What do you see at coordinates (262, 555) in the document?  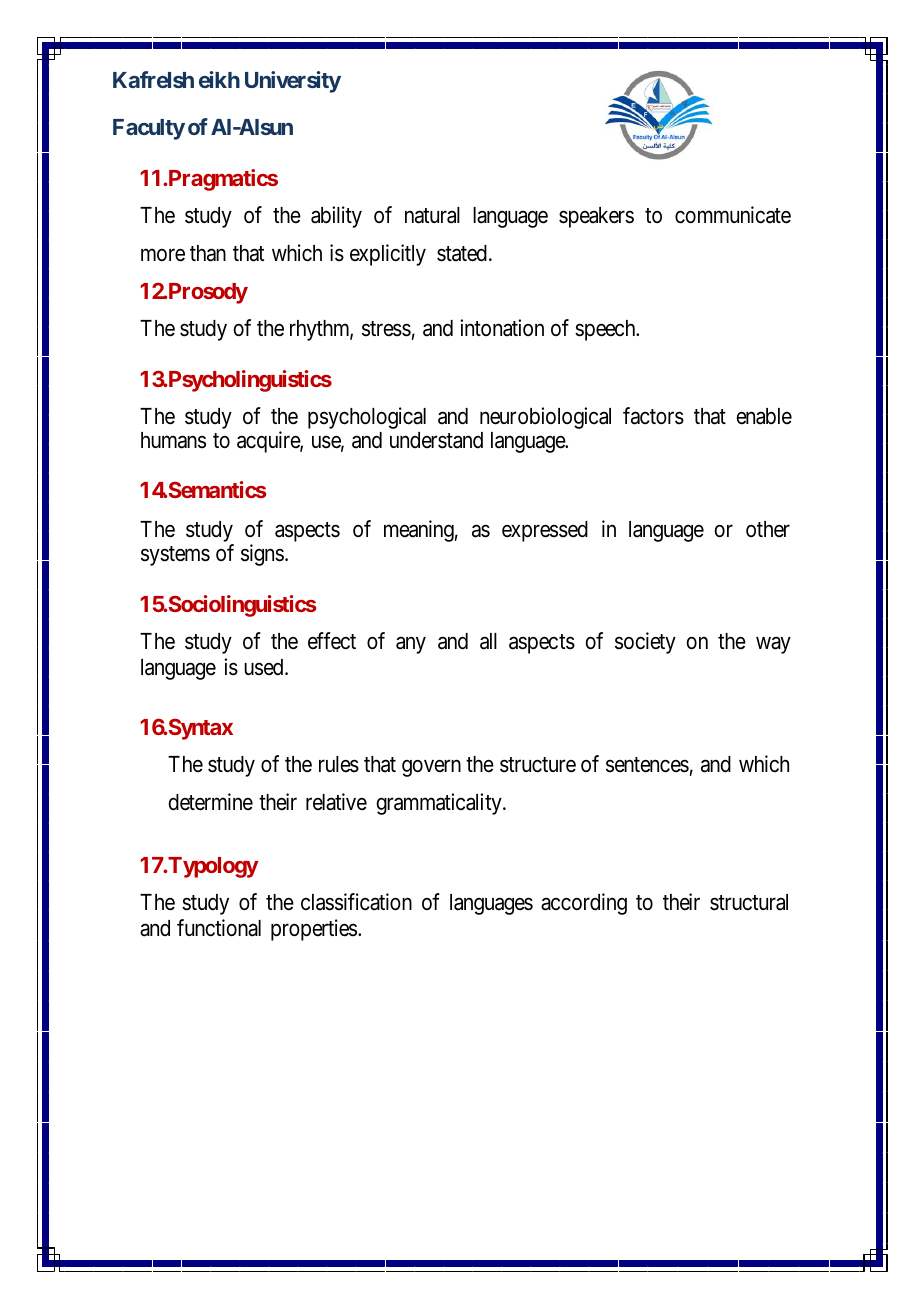 I see `signs` at bounding box center [262, 555].
